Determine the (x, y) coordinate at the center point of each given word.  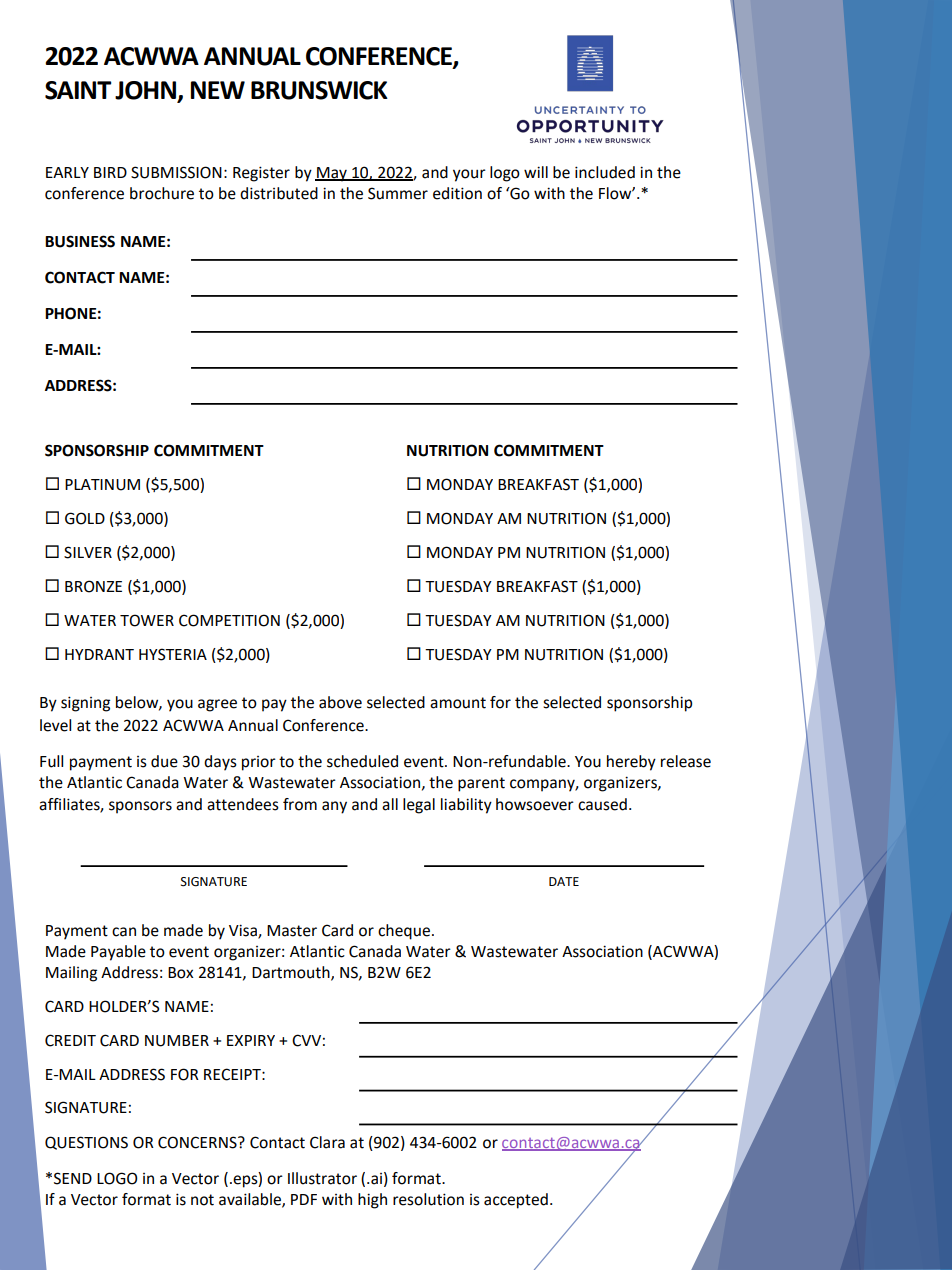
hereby (631, 763)
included (605, 172)
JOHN (147, 91)
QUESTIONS (86, 1143)
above (340, 702)
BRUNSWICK (319, 90)
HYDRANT (99, 654)
